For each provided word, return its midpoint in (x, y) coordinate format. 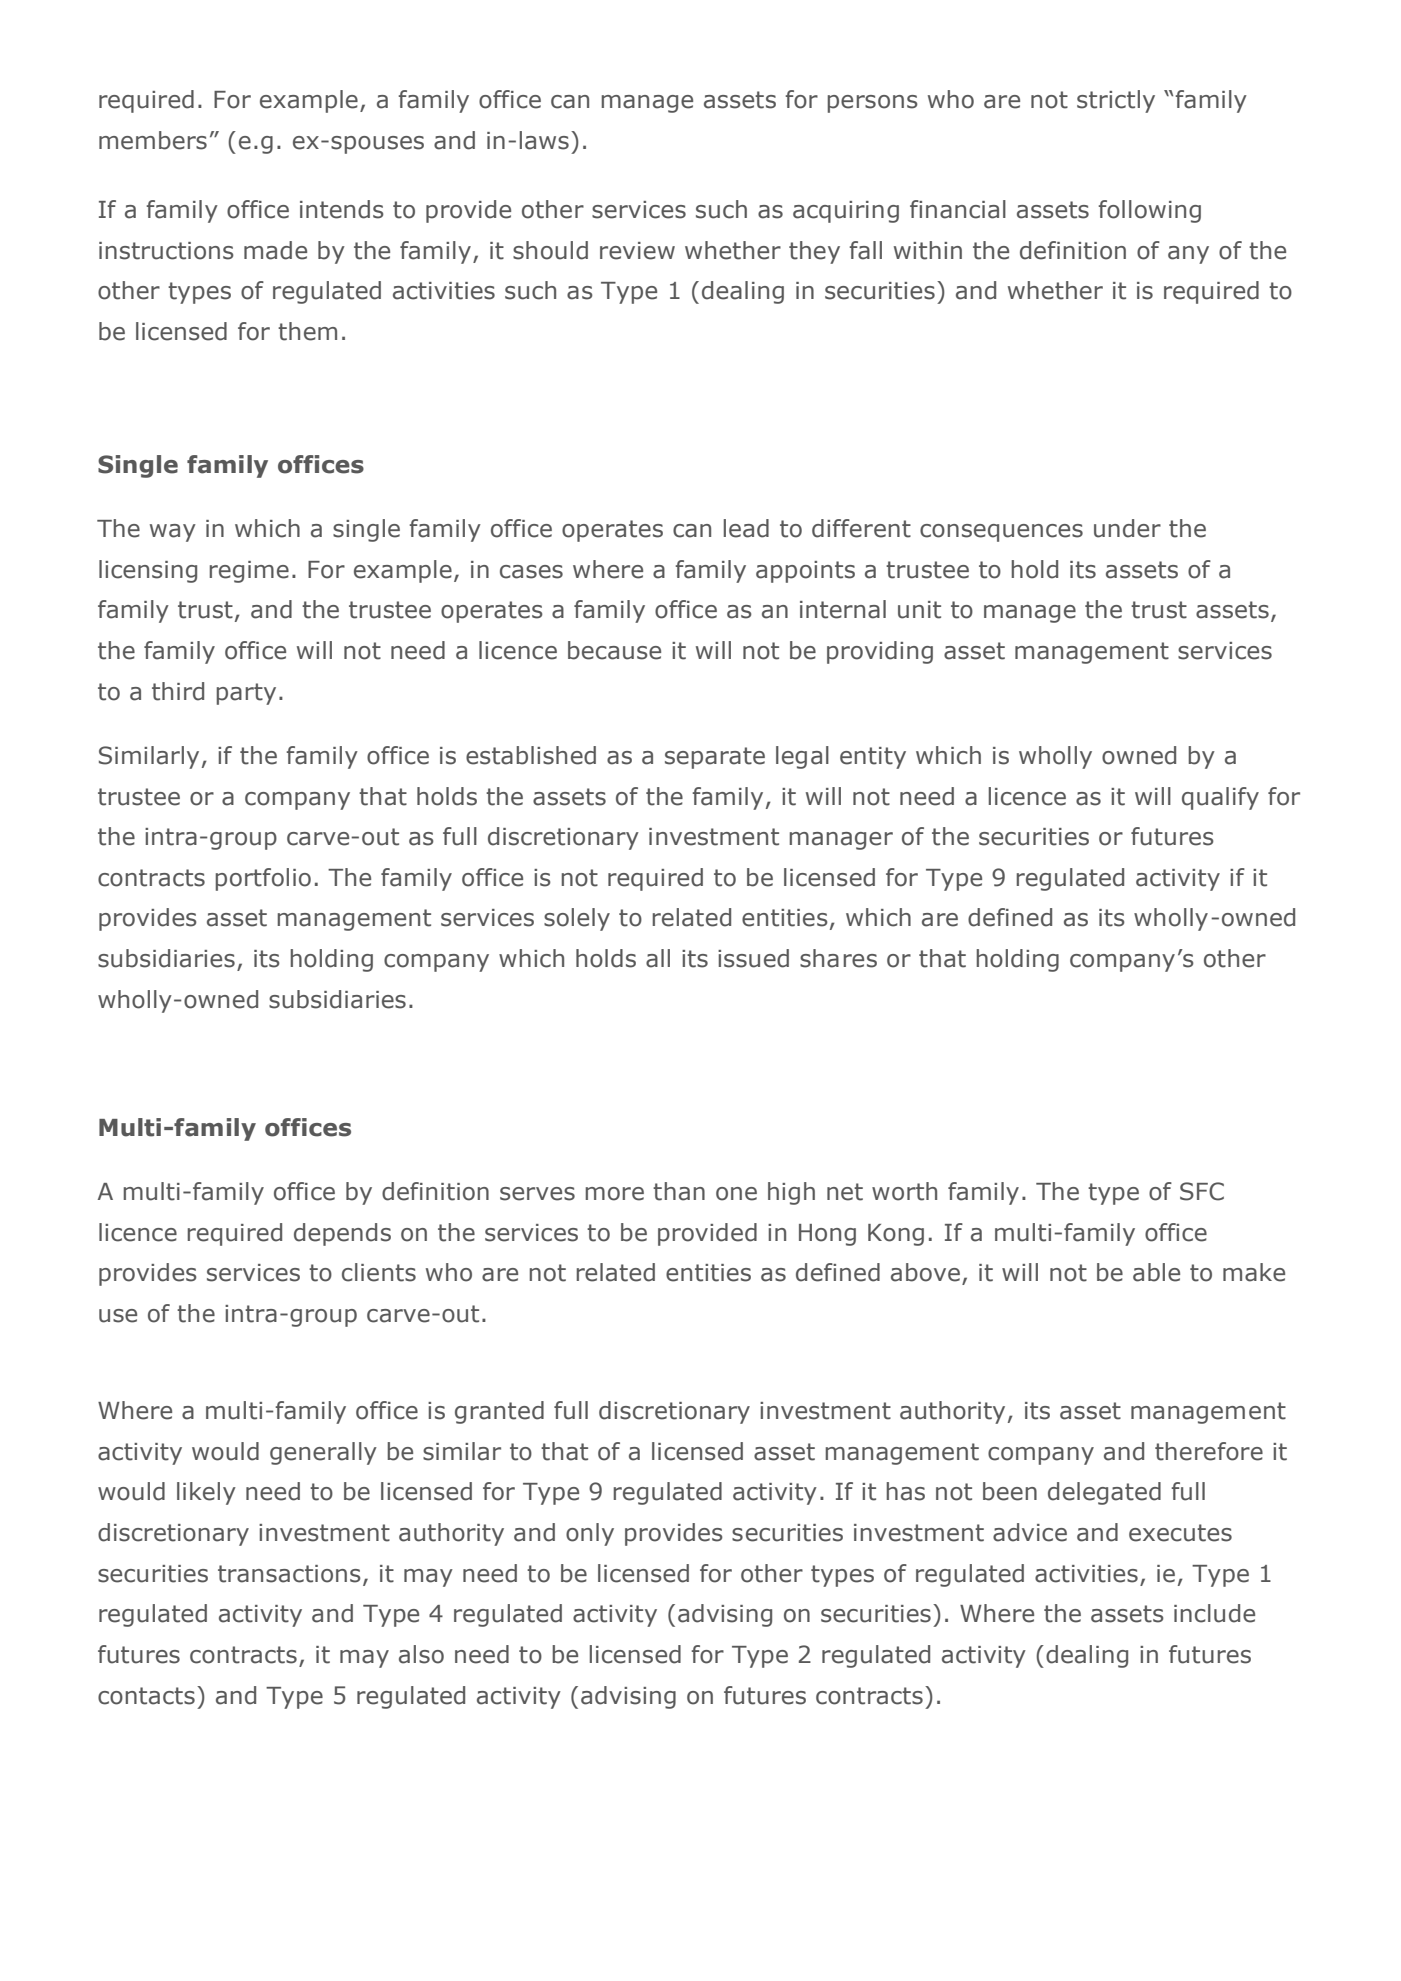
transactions (289, 1574)
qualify (1220, 798)
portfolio (263, 879)
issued (753, 958)
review (637, 251)
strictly (1116, 101)
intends (342, 209)
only (590, 1534)
